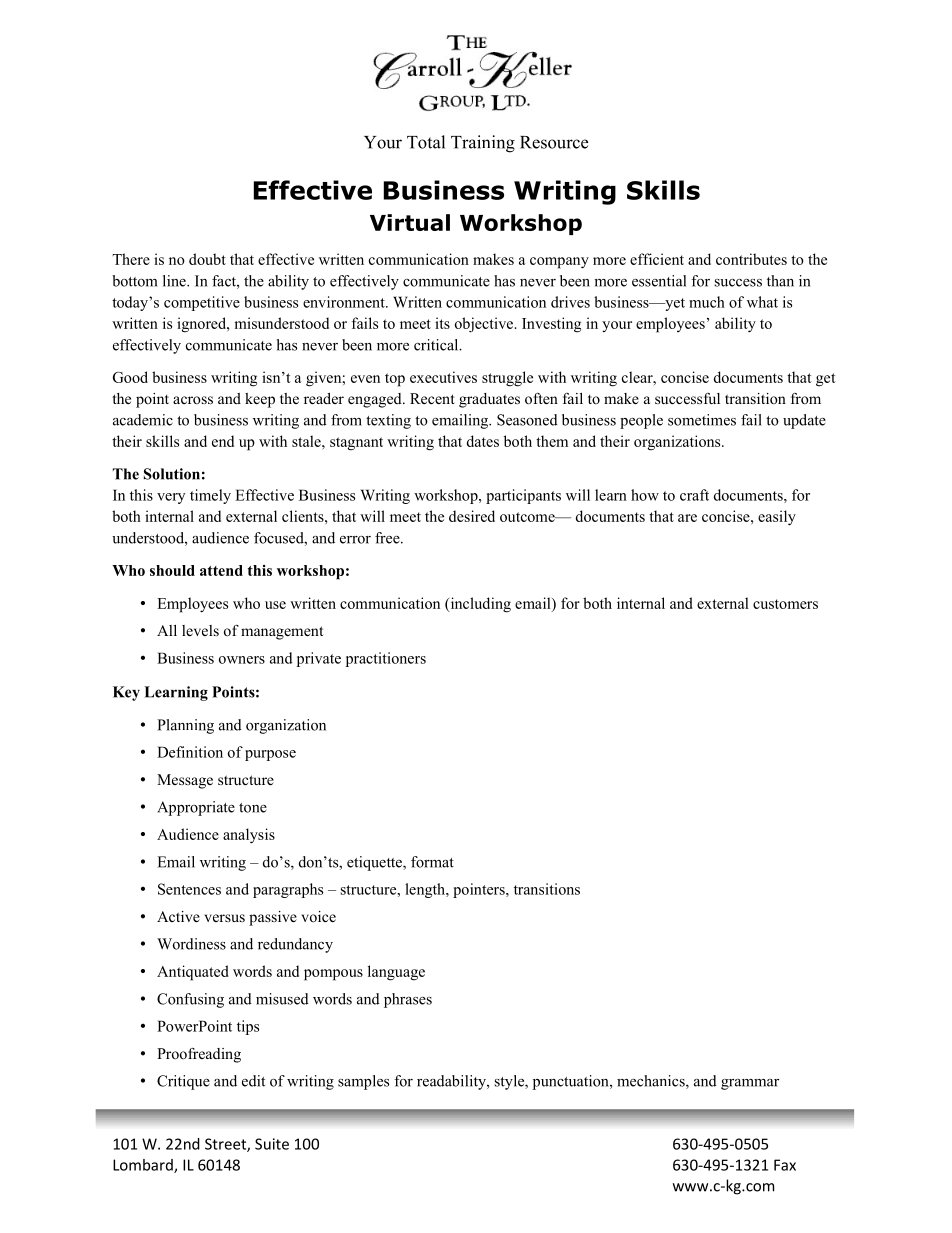 This document has height=1233, width=952. Describe the element at coordinates (242, 660) in the document. I see `owners` at that location.
